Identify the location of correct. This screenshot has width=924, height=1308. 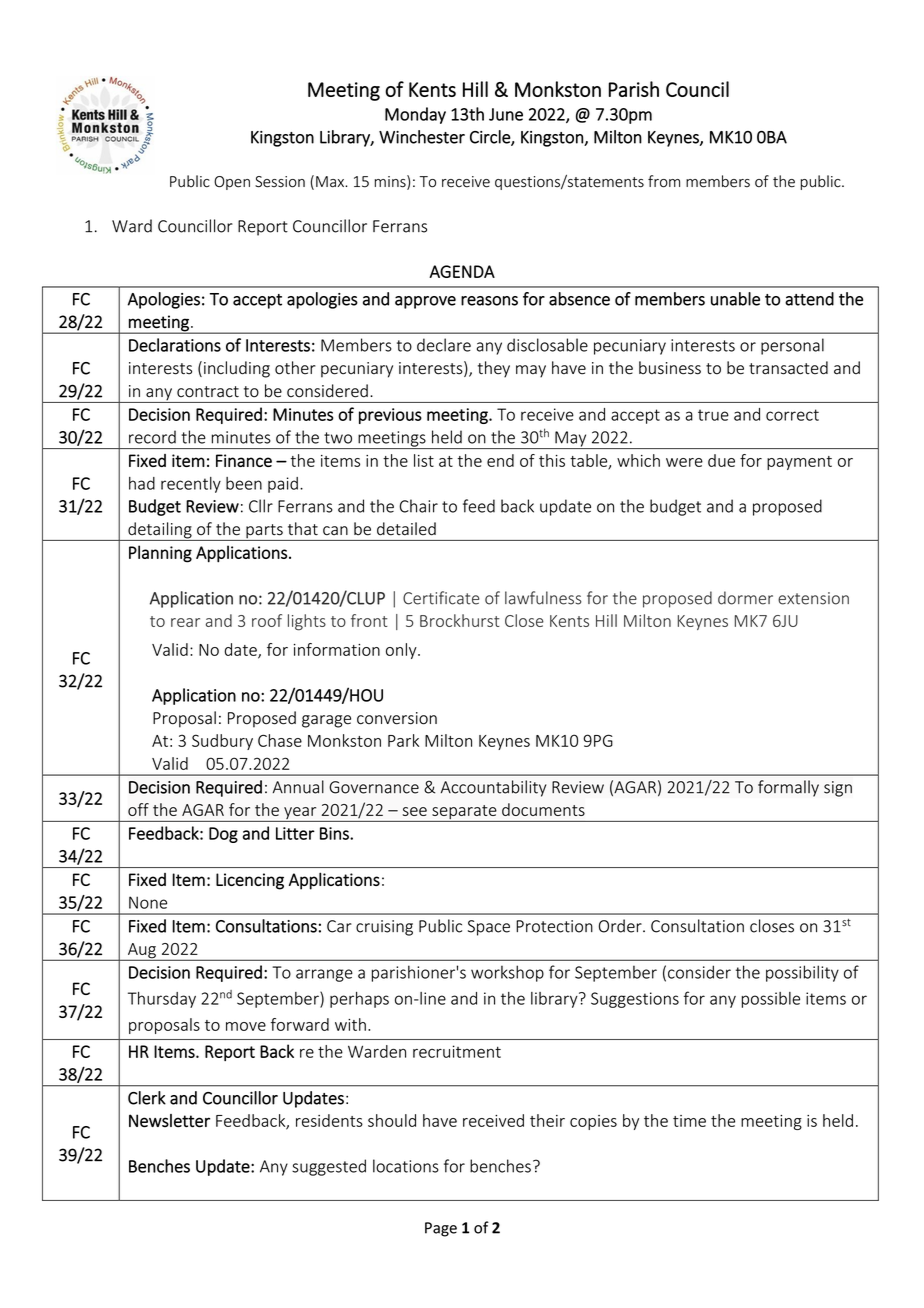
(792, 415).
